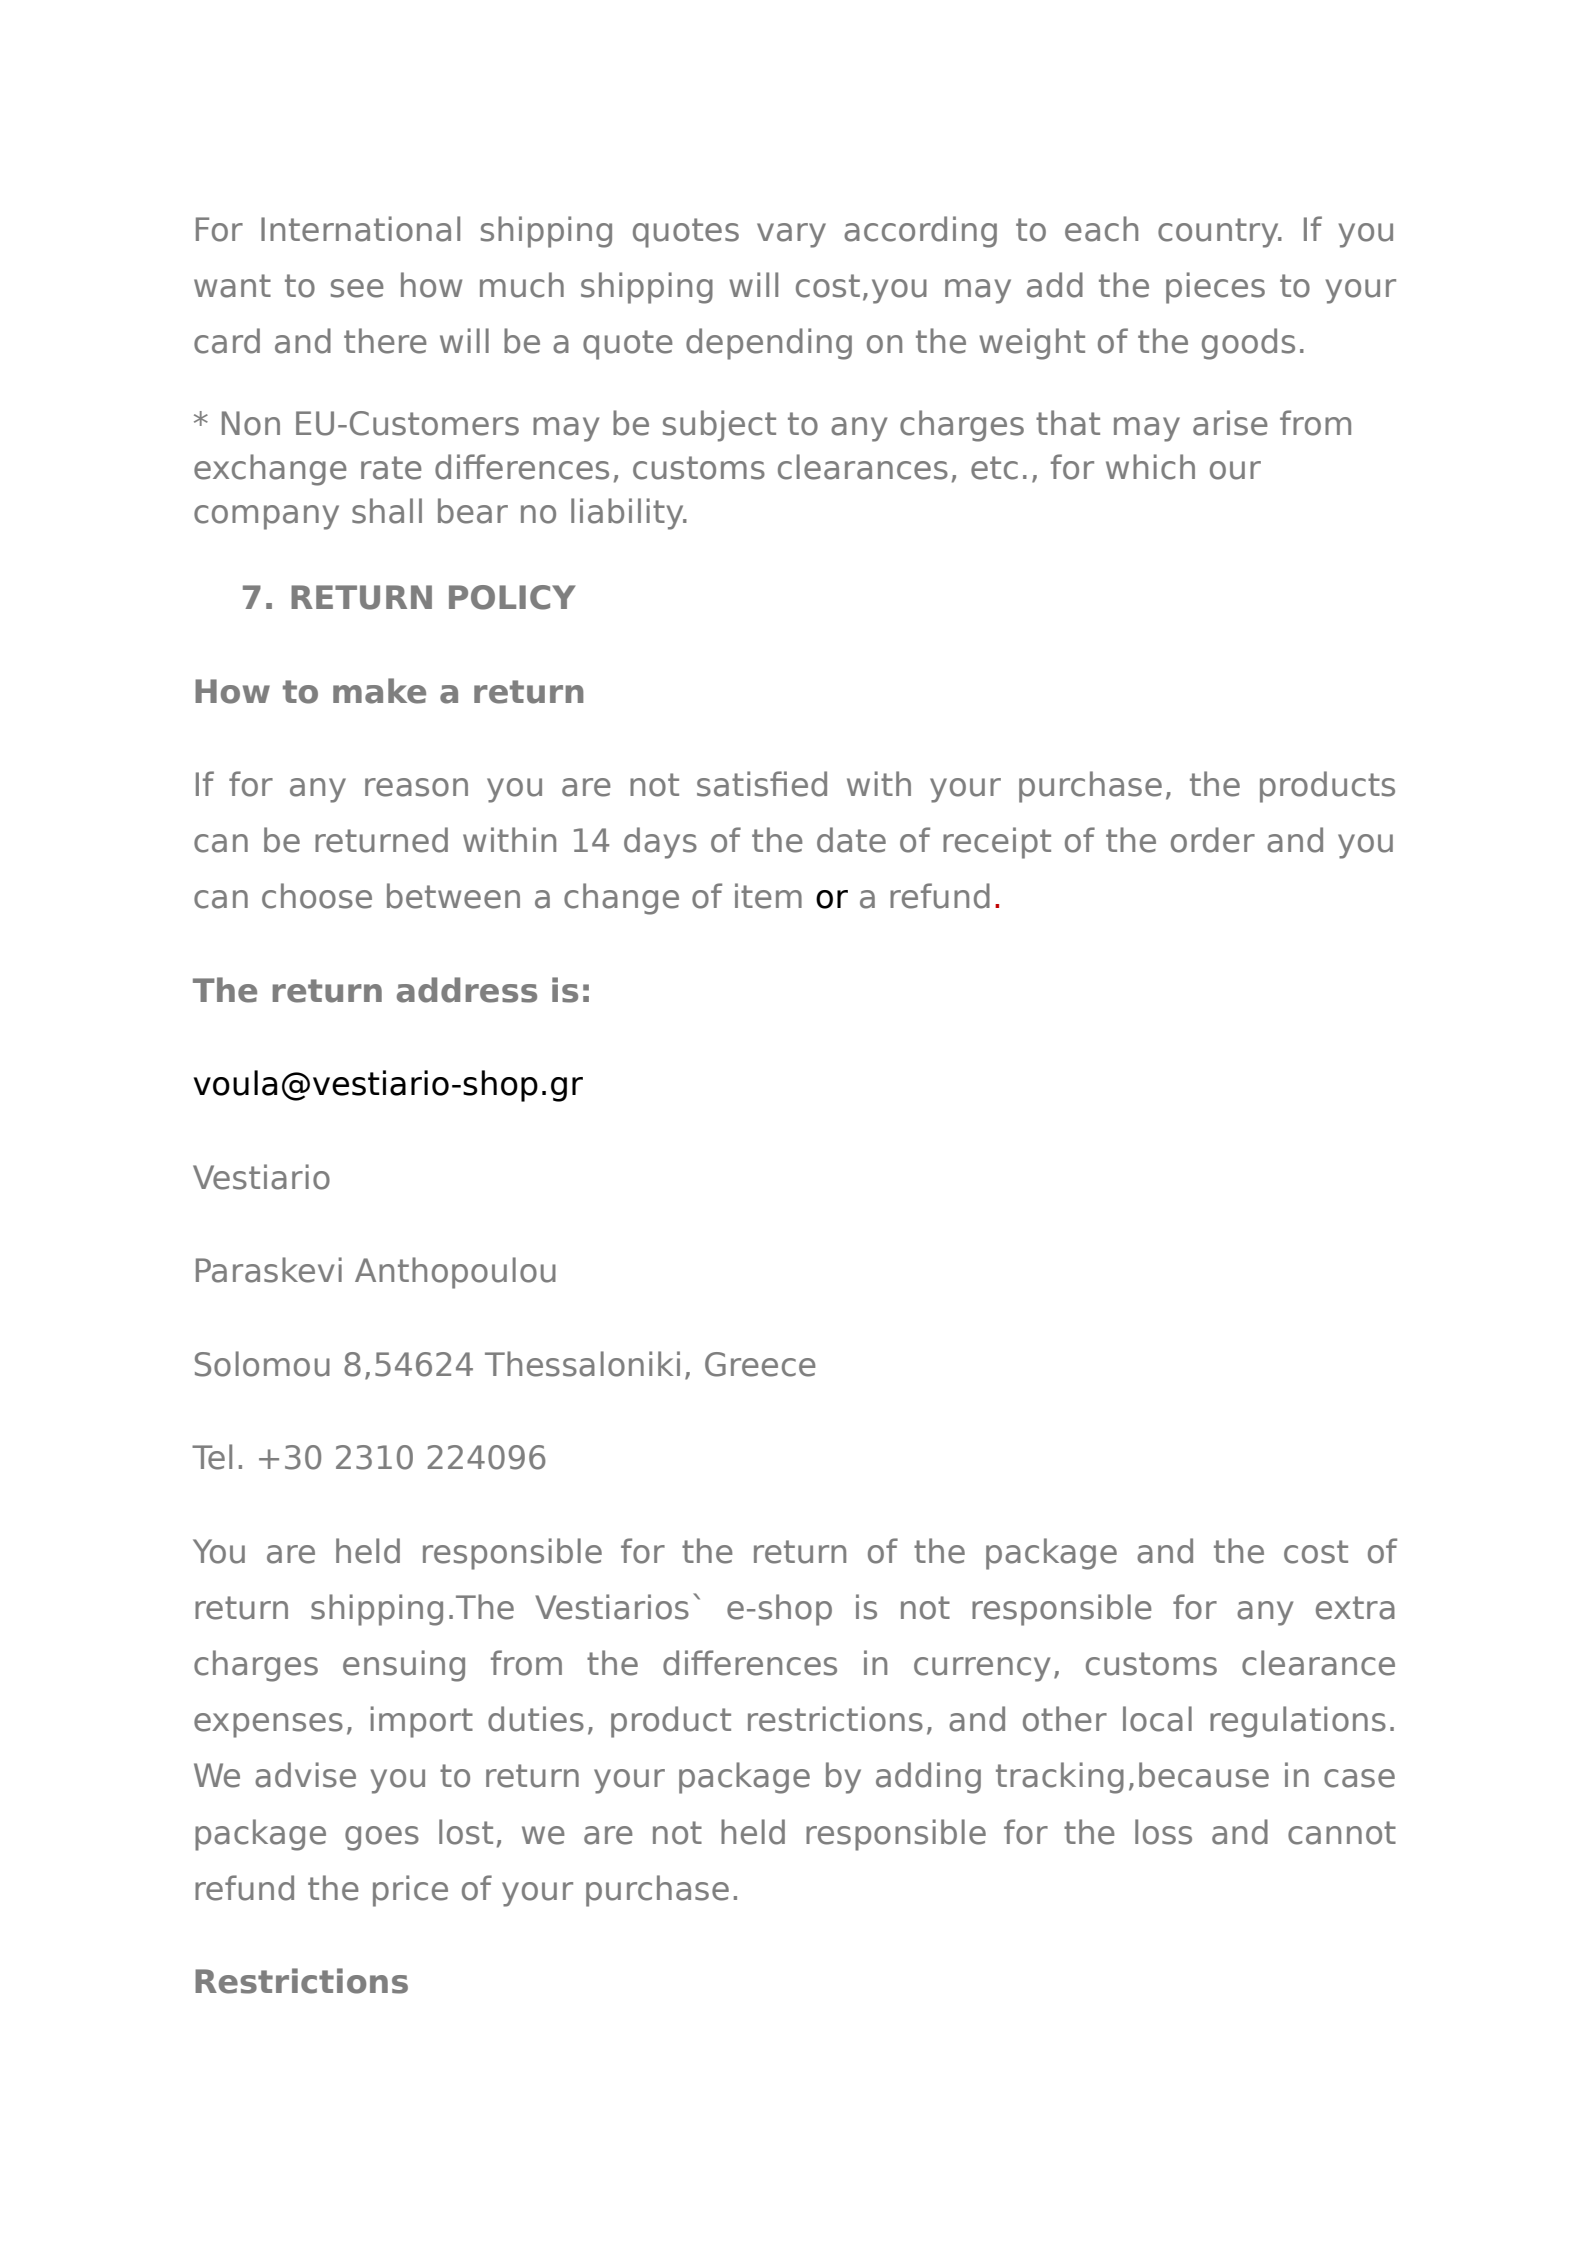 The width and height of the page is (1590, 2250). Describe the element at coordinates (1163, 1832) in the page. I see `loss` at that location.
